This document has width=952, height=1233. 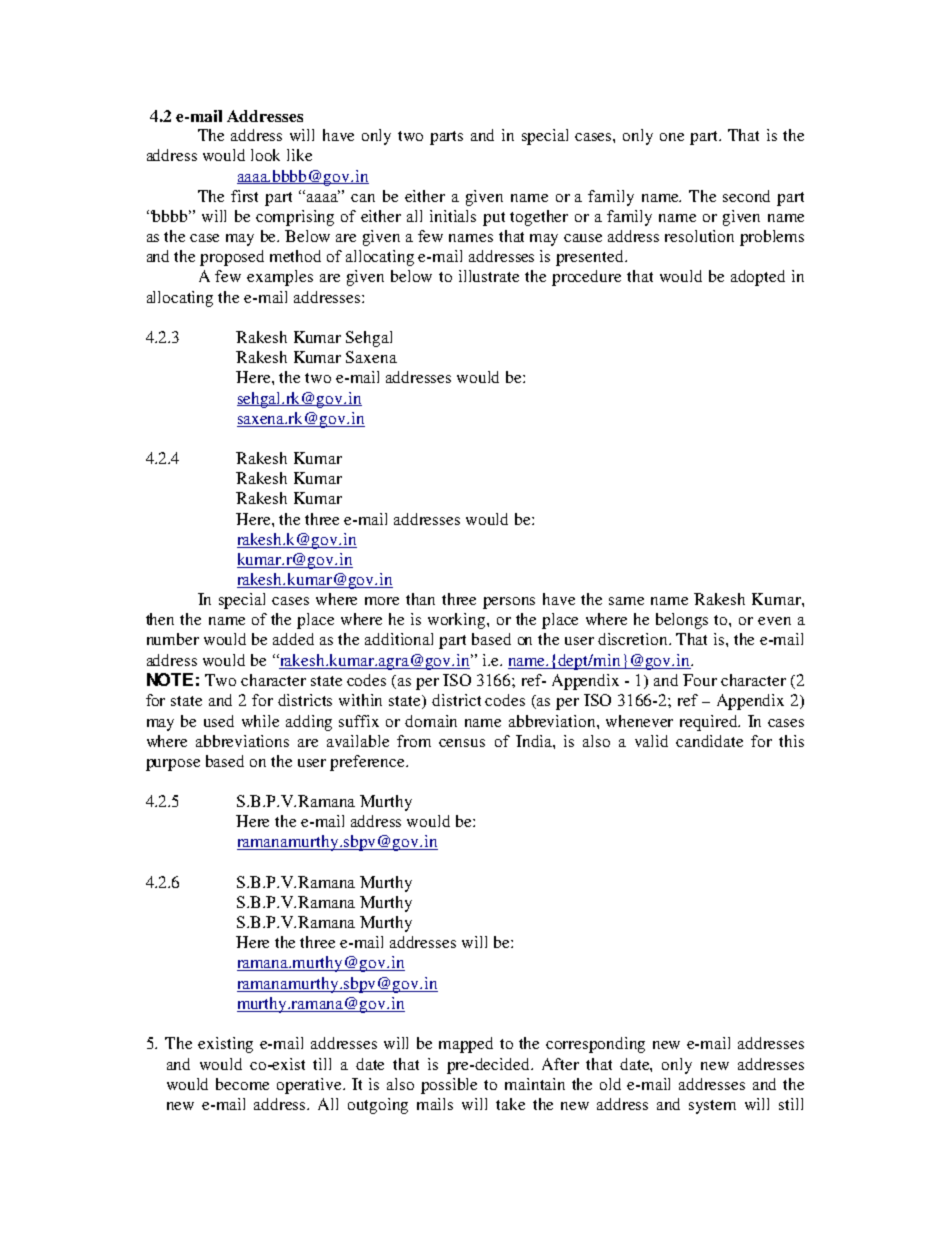 What do you see at coordinates (746, 196) in the document?
I see `second` at bounding box center [746, 196].
